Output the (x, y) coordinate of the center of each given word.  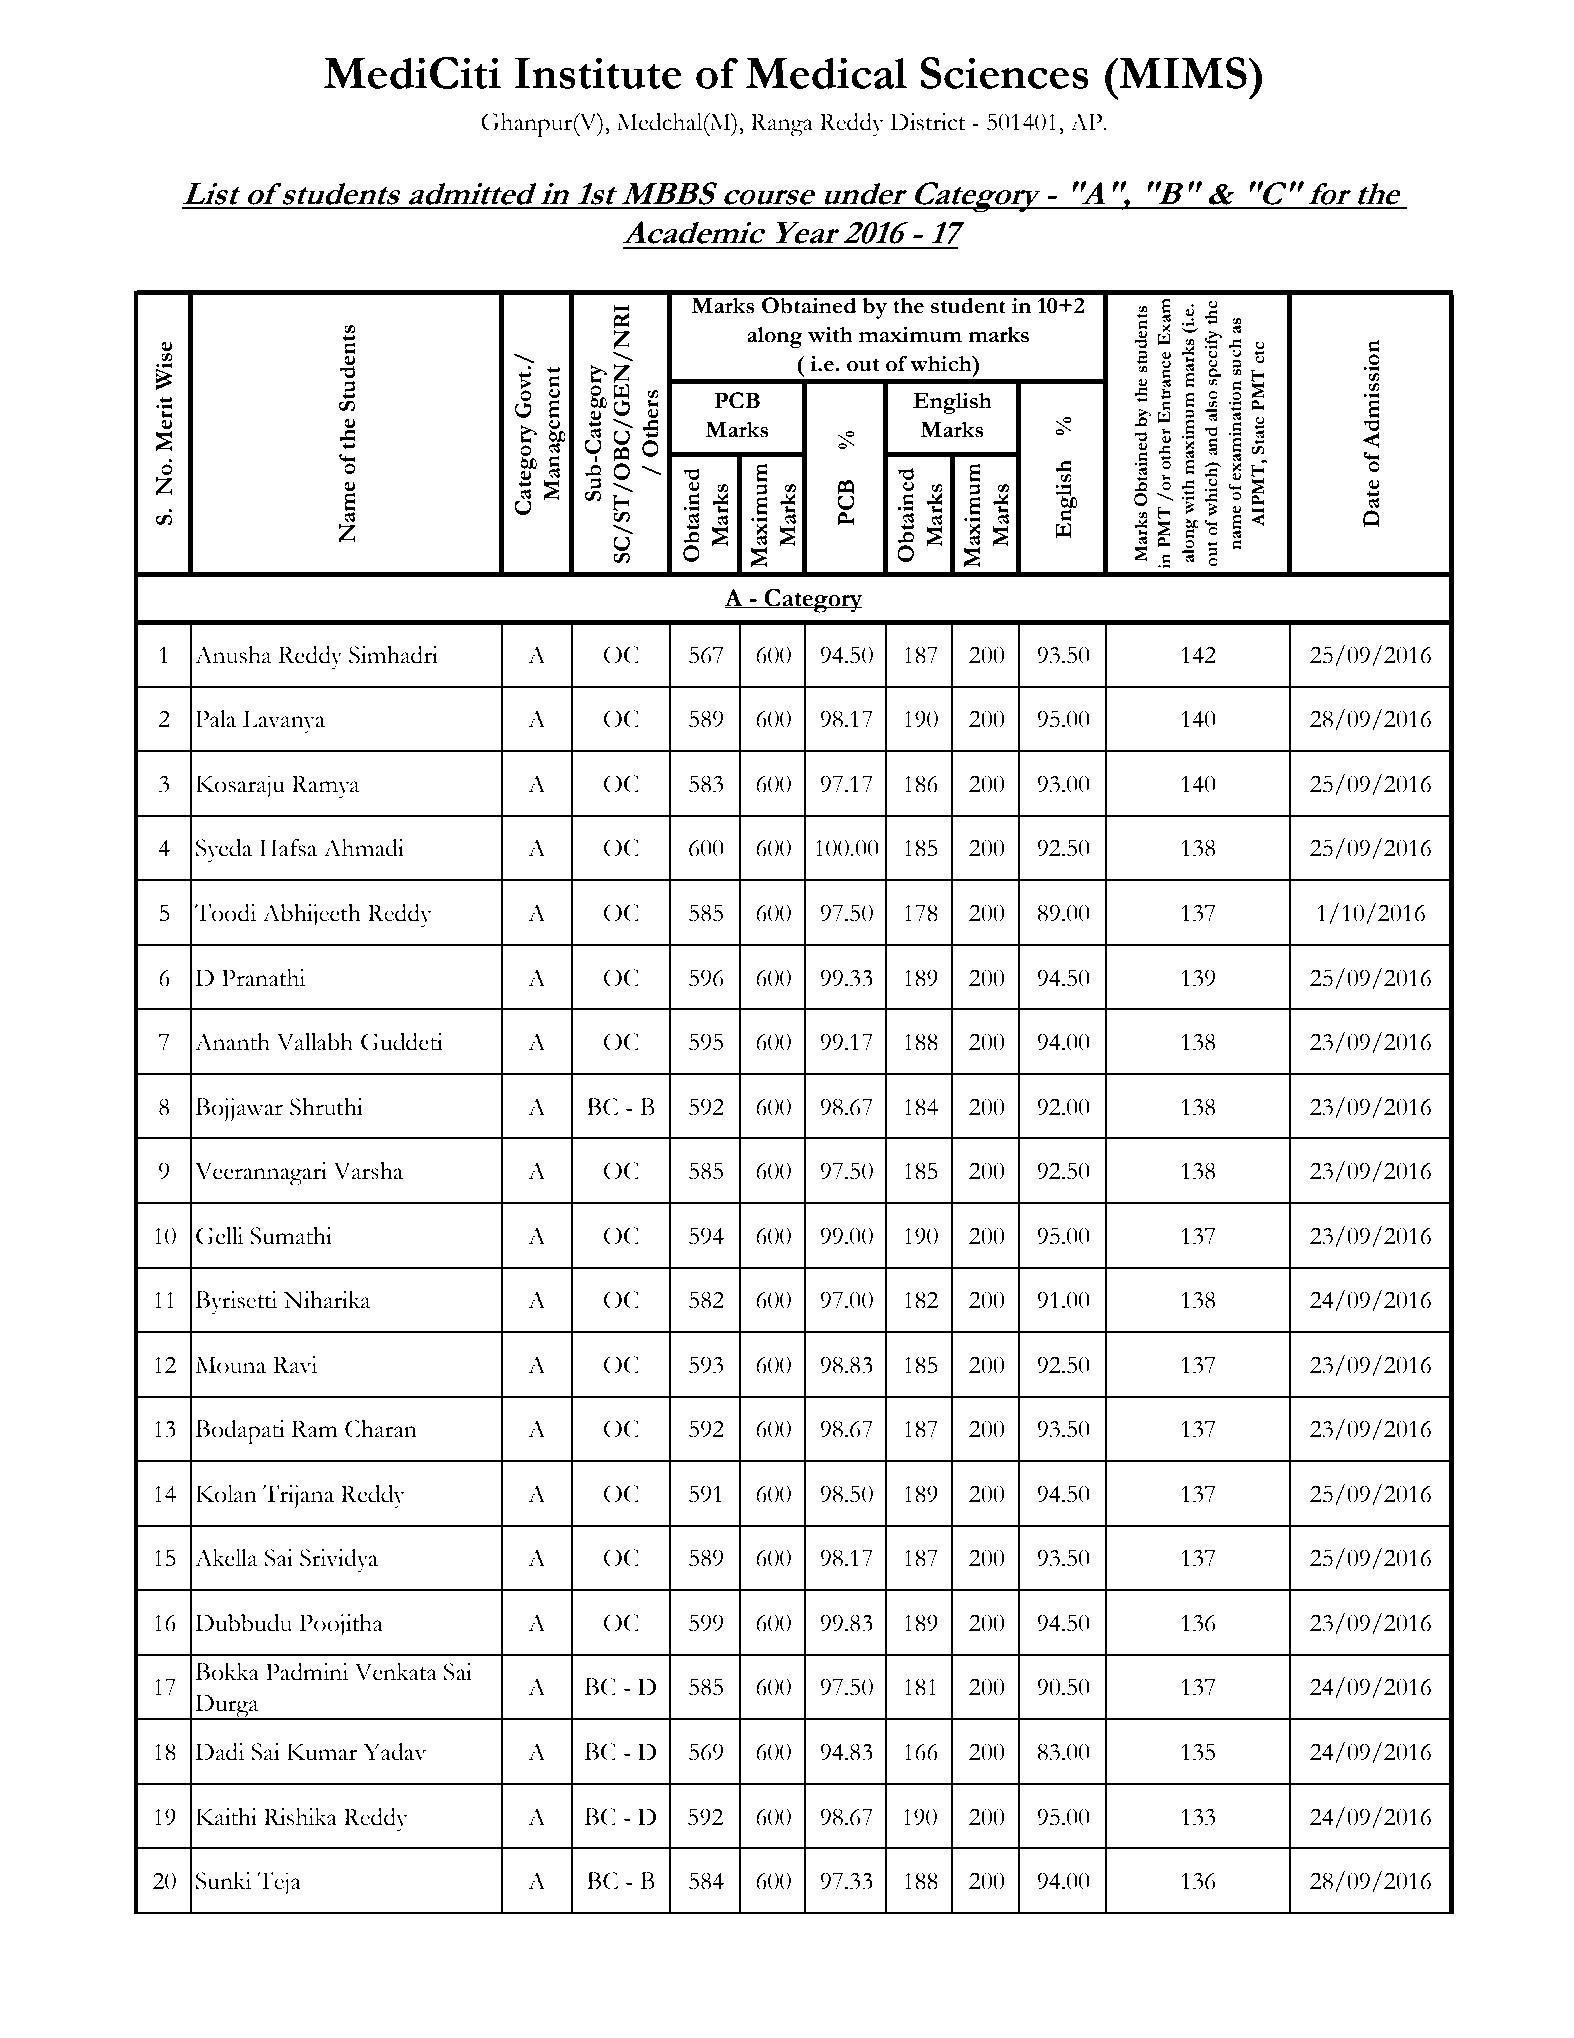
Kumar (322, 1752)
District (927, 122)
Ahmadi (363, 848)
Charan (381, 1429)
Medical (826, 73)
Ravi (295, 1365)
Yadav (395, 1752)
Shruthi (326, 1107)
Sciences (1005, 73)
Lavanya (284, 722)
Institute (598, 73)
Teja (279, 1883)
